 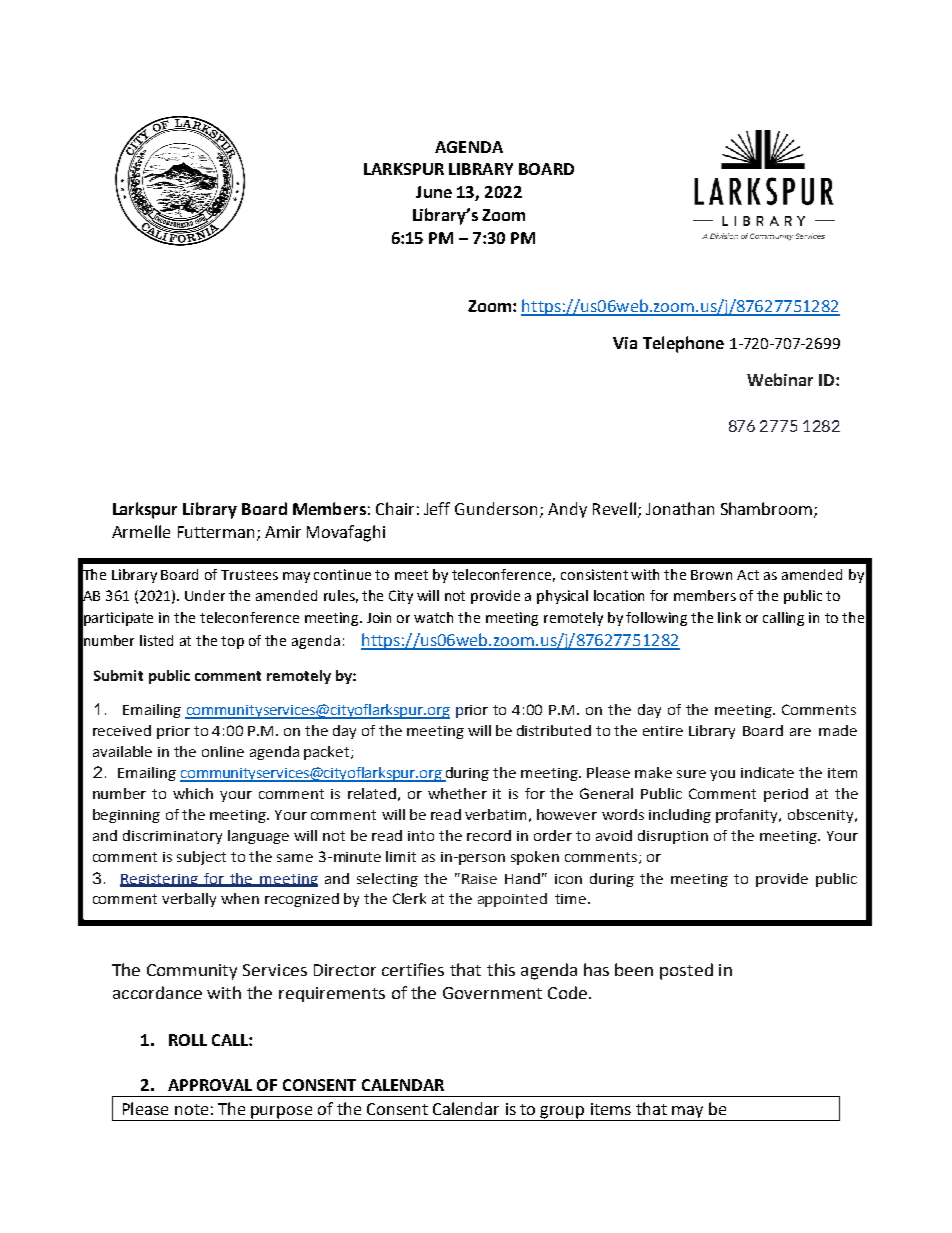 I want to click on Via, so click(x=625, y=343).
